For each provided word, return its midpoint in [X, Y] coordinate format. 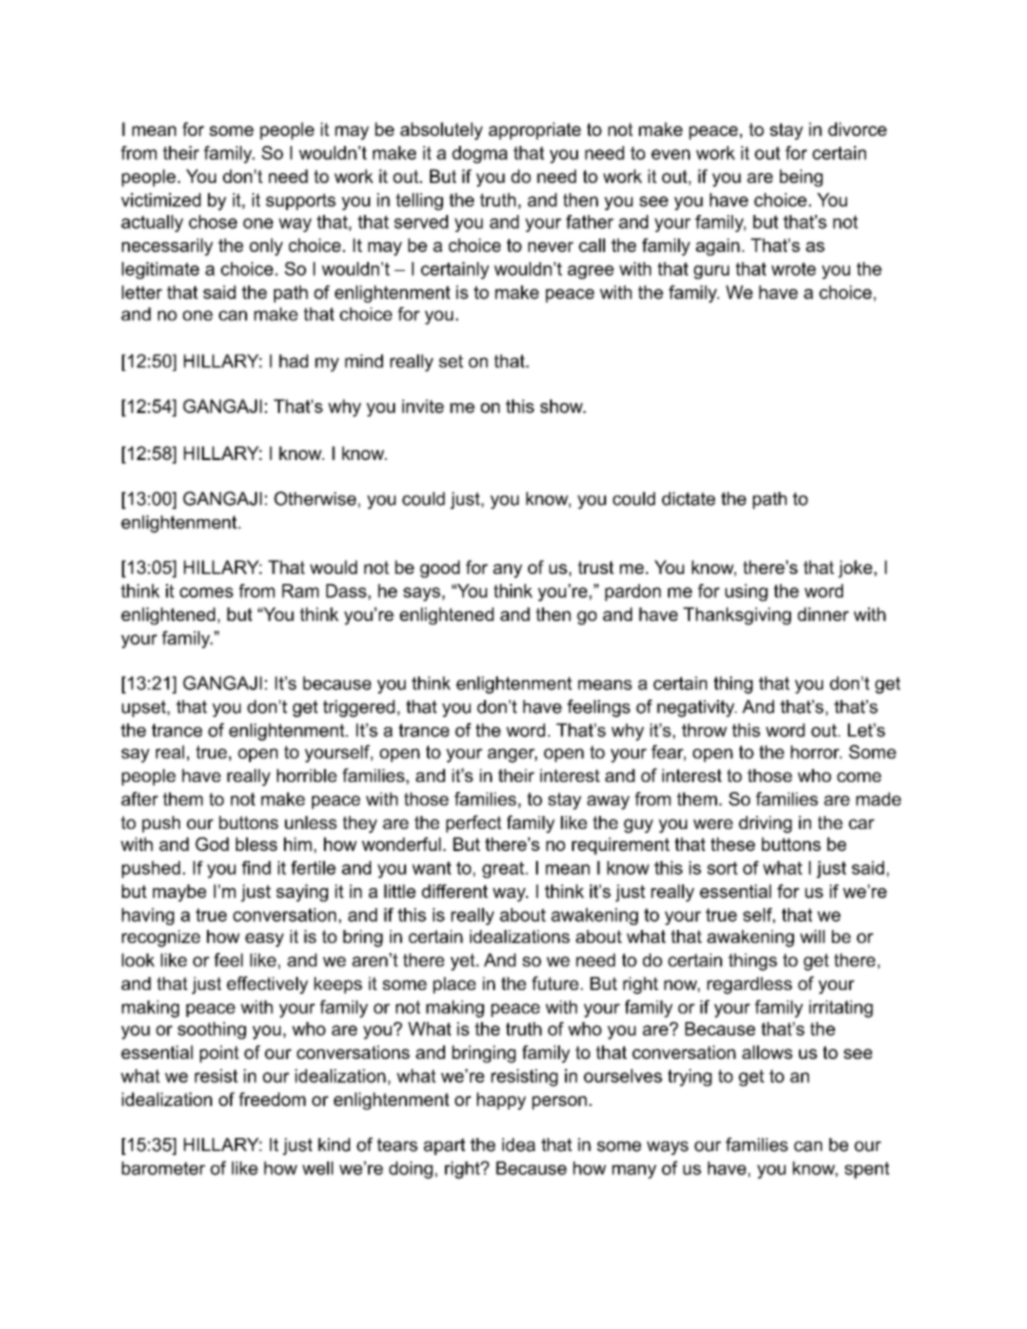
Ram [300, 591]
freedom [272, 1099]
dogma [480, 155]
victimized [161, 200]
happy [501, 1101]
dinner [823, 614]
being [801, 178]
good [440, 569]
